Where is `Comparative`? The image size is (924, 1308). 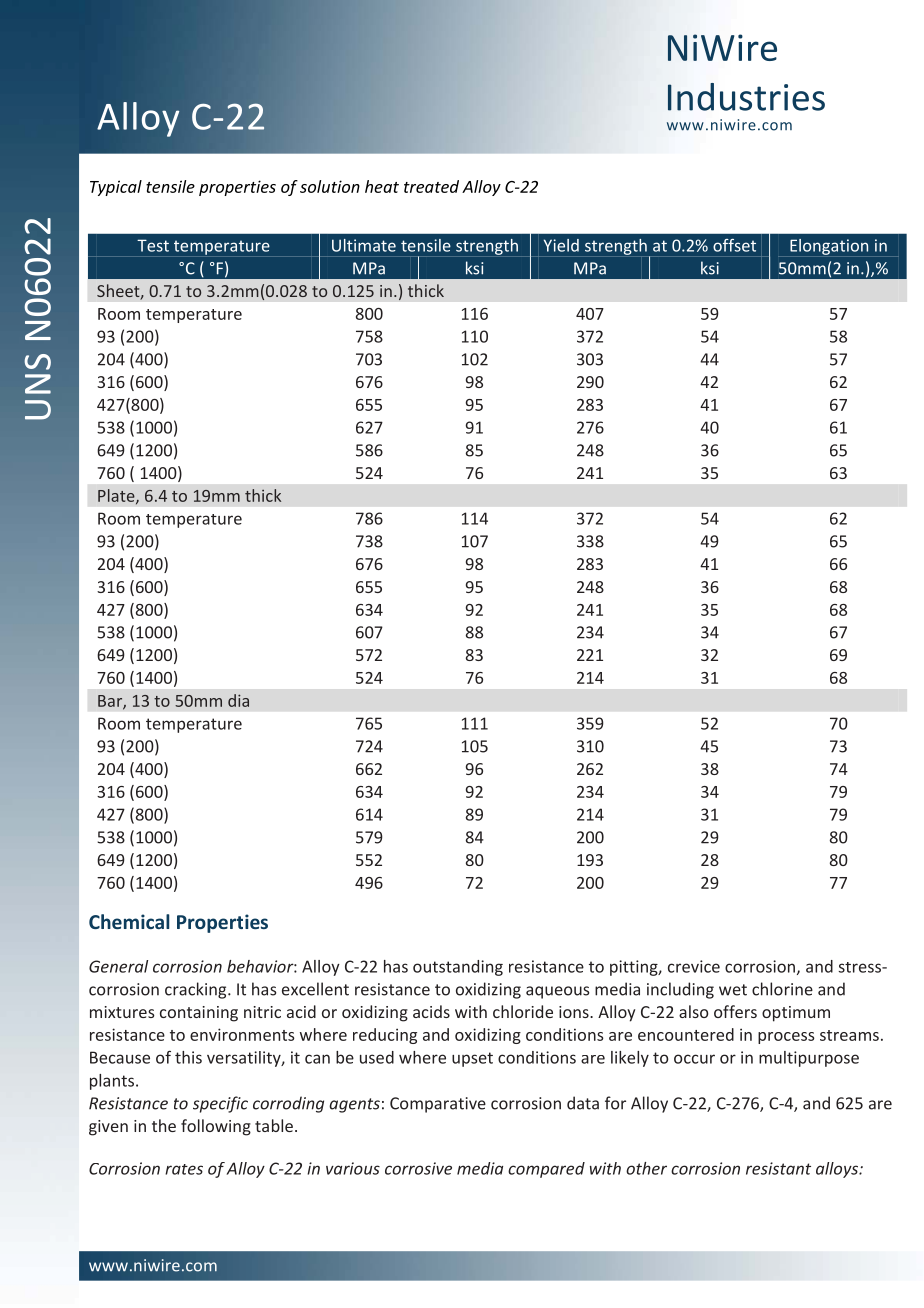
Comparative is located at coordinates (438, 1105).
